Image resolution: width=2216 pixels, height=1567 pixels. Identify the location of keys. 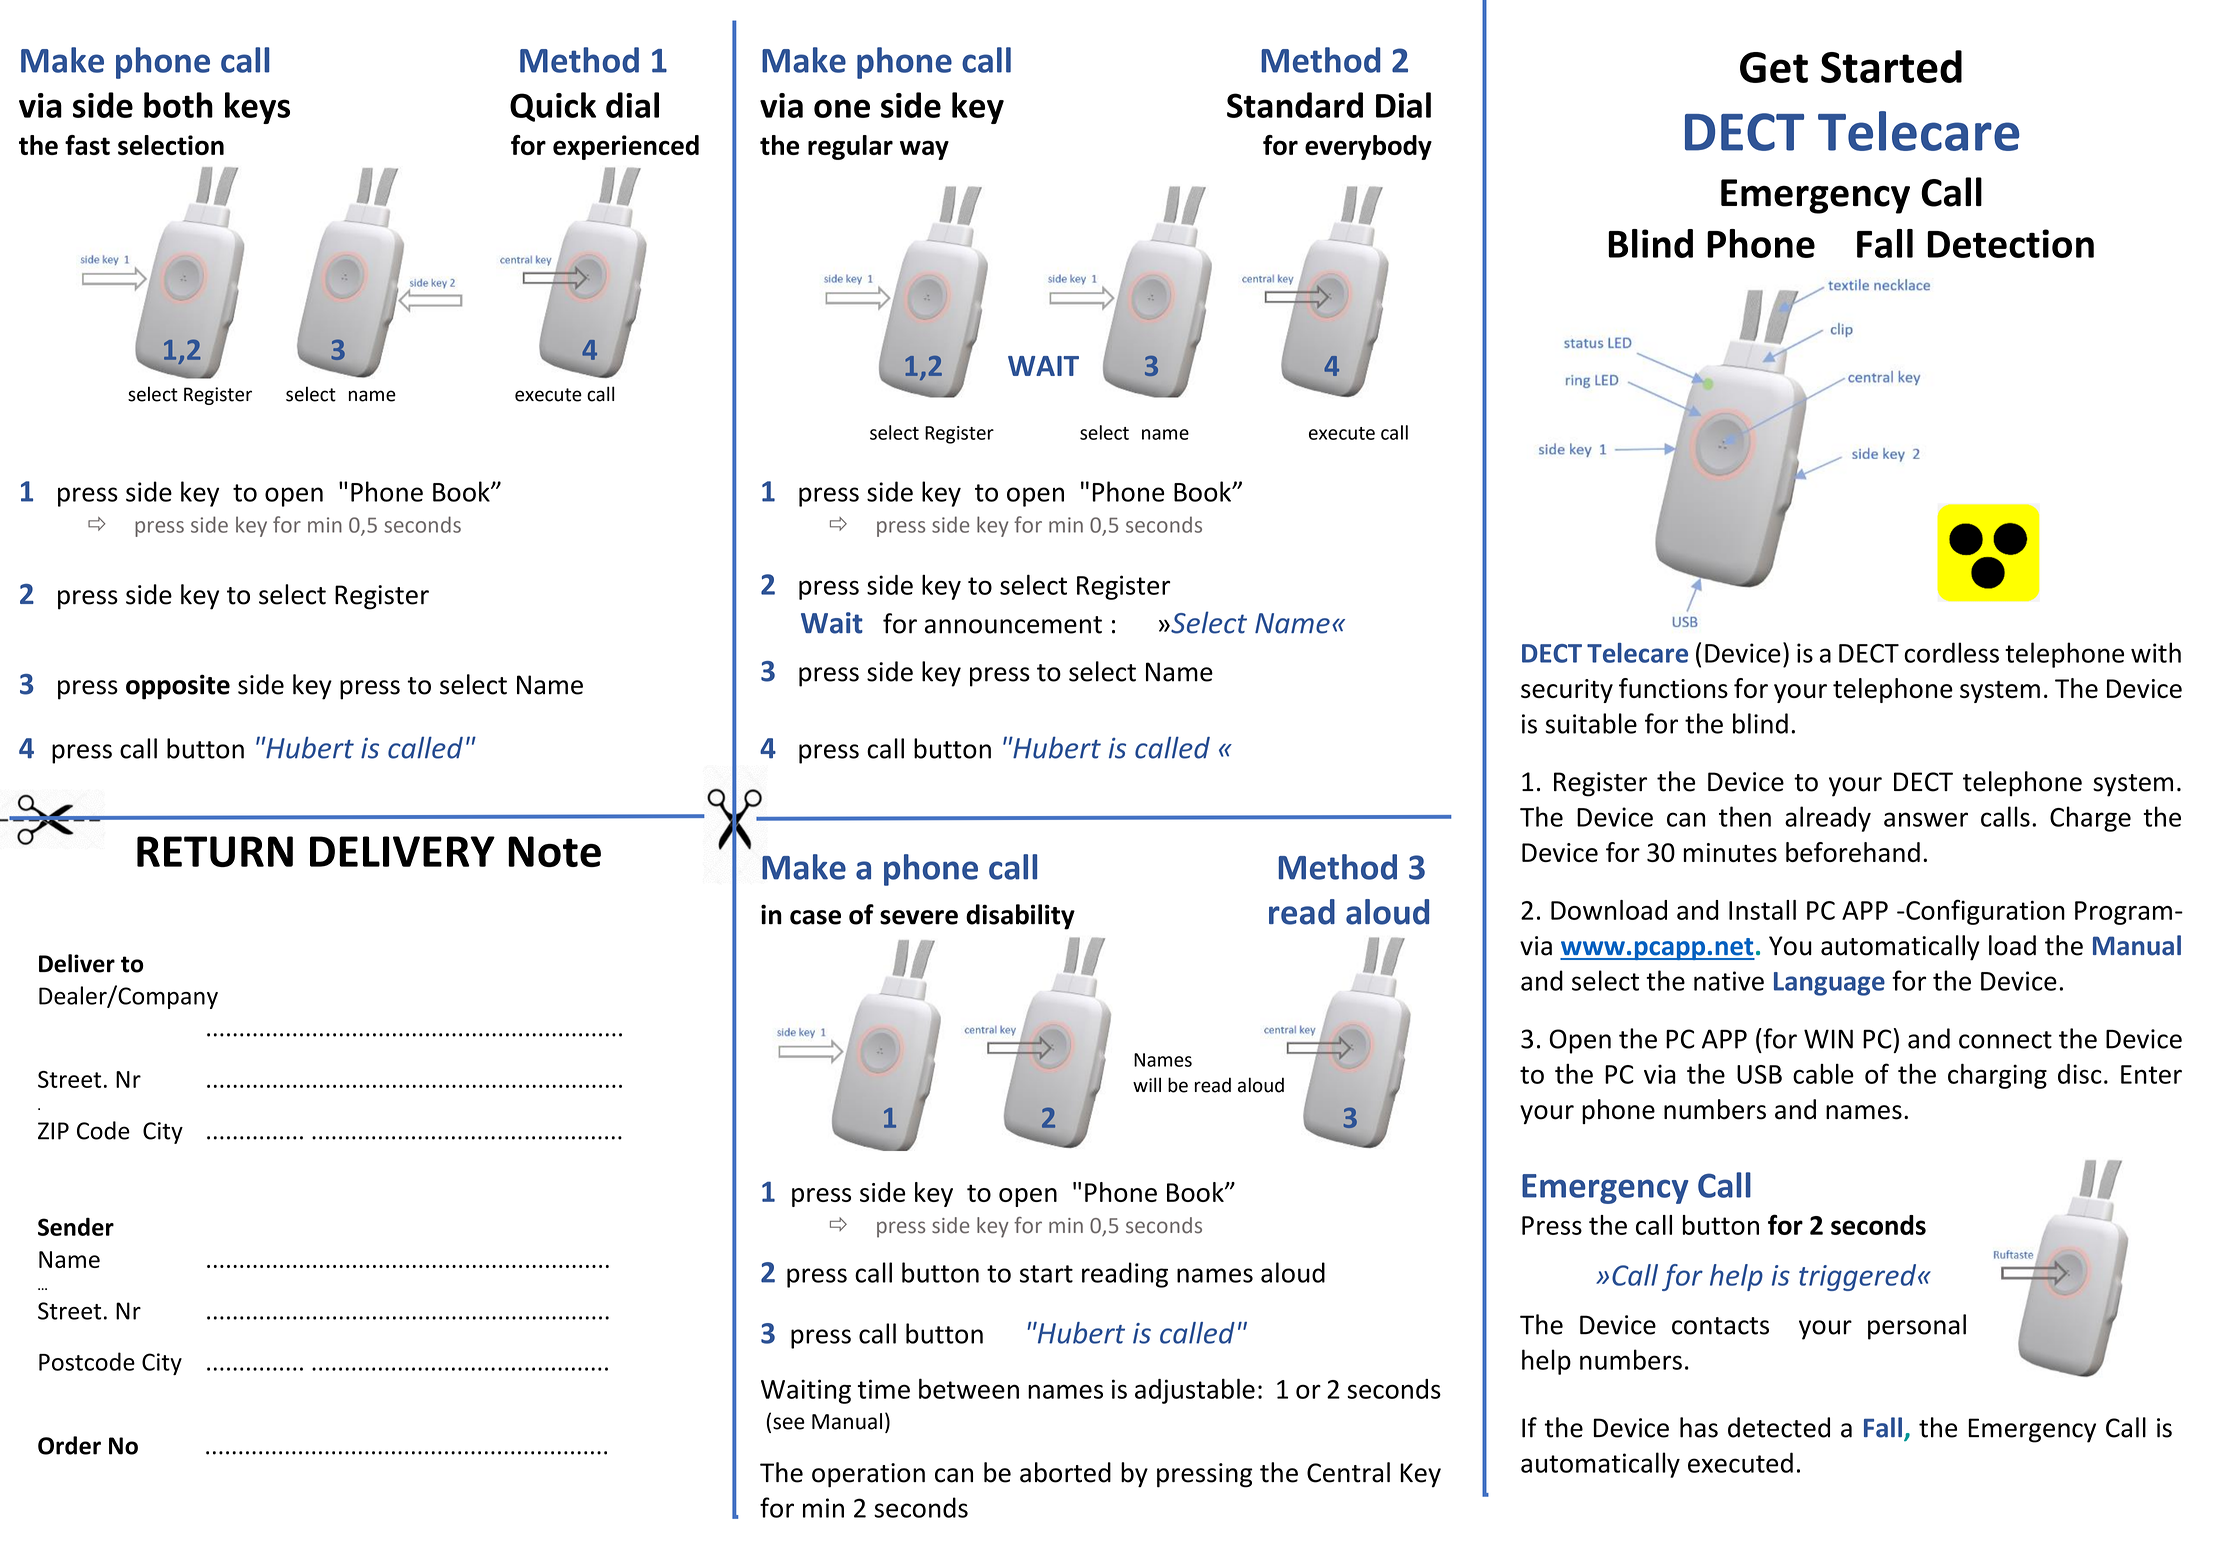
(257, 108).
